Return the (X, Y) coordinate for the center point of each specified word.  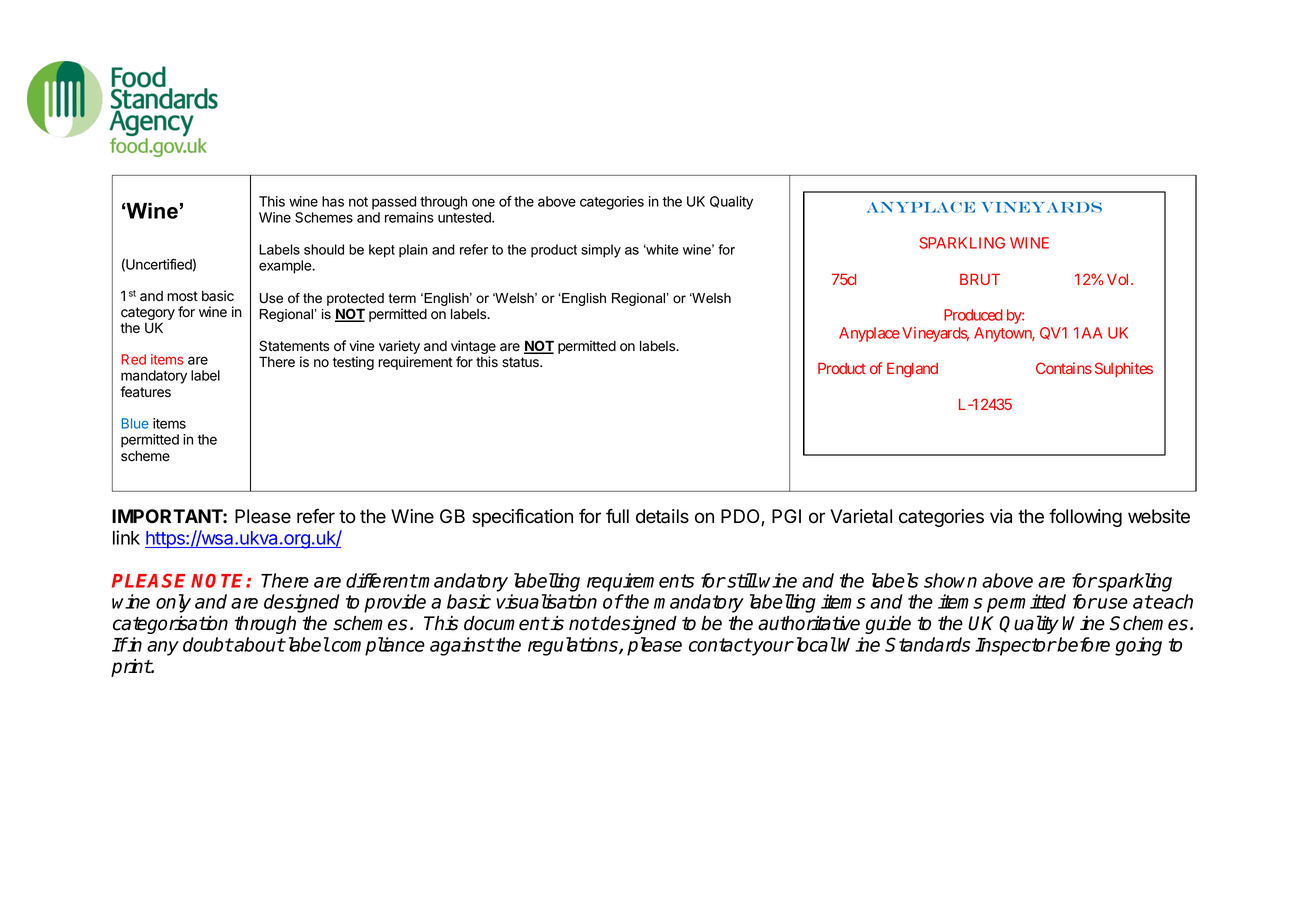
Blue (135, 423)
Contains (1064, 368)
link (126, 537)
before (1083, 644)
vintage (473, 348)
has (333, 201)
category (148, 315)
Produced (973, 315)
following (1085, 518)
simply (601, 251)
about (259, 644)
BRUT (980, 279)
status (521, 362)
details (662, 516)
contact (720, 645)
